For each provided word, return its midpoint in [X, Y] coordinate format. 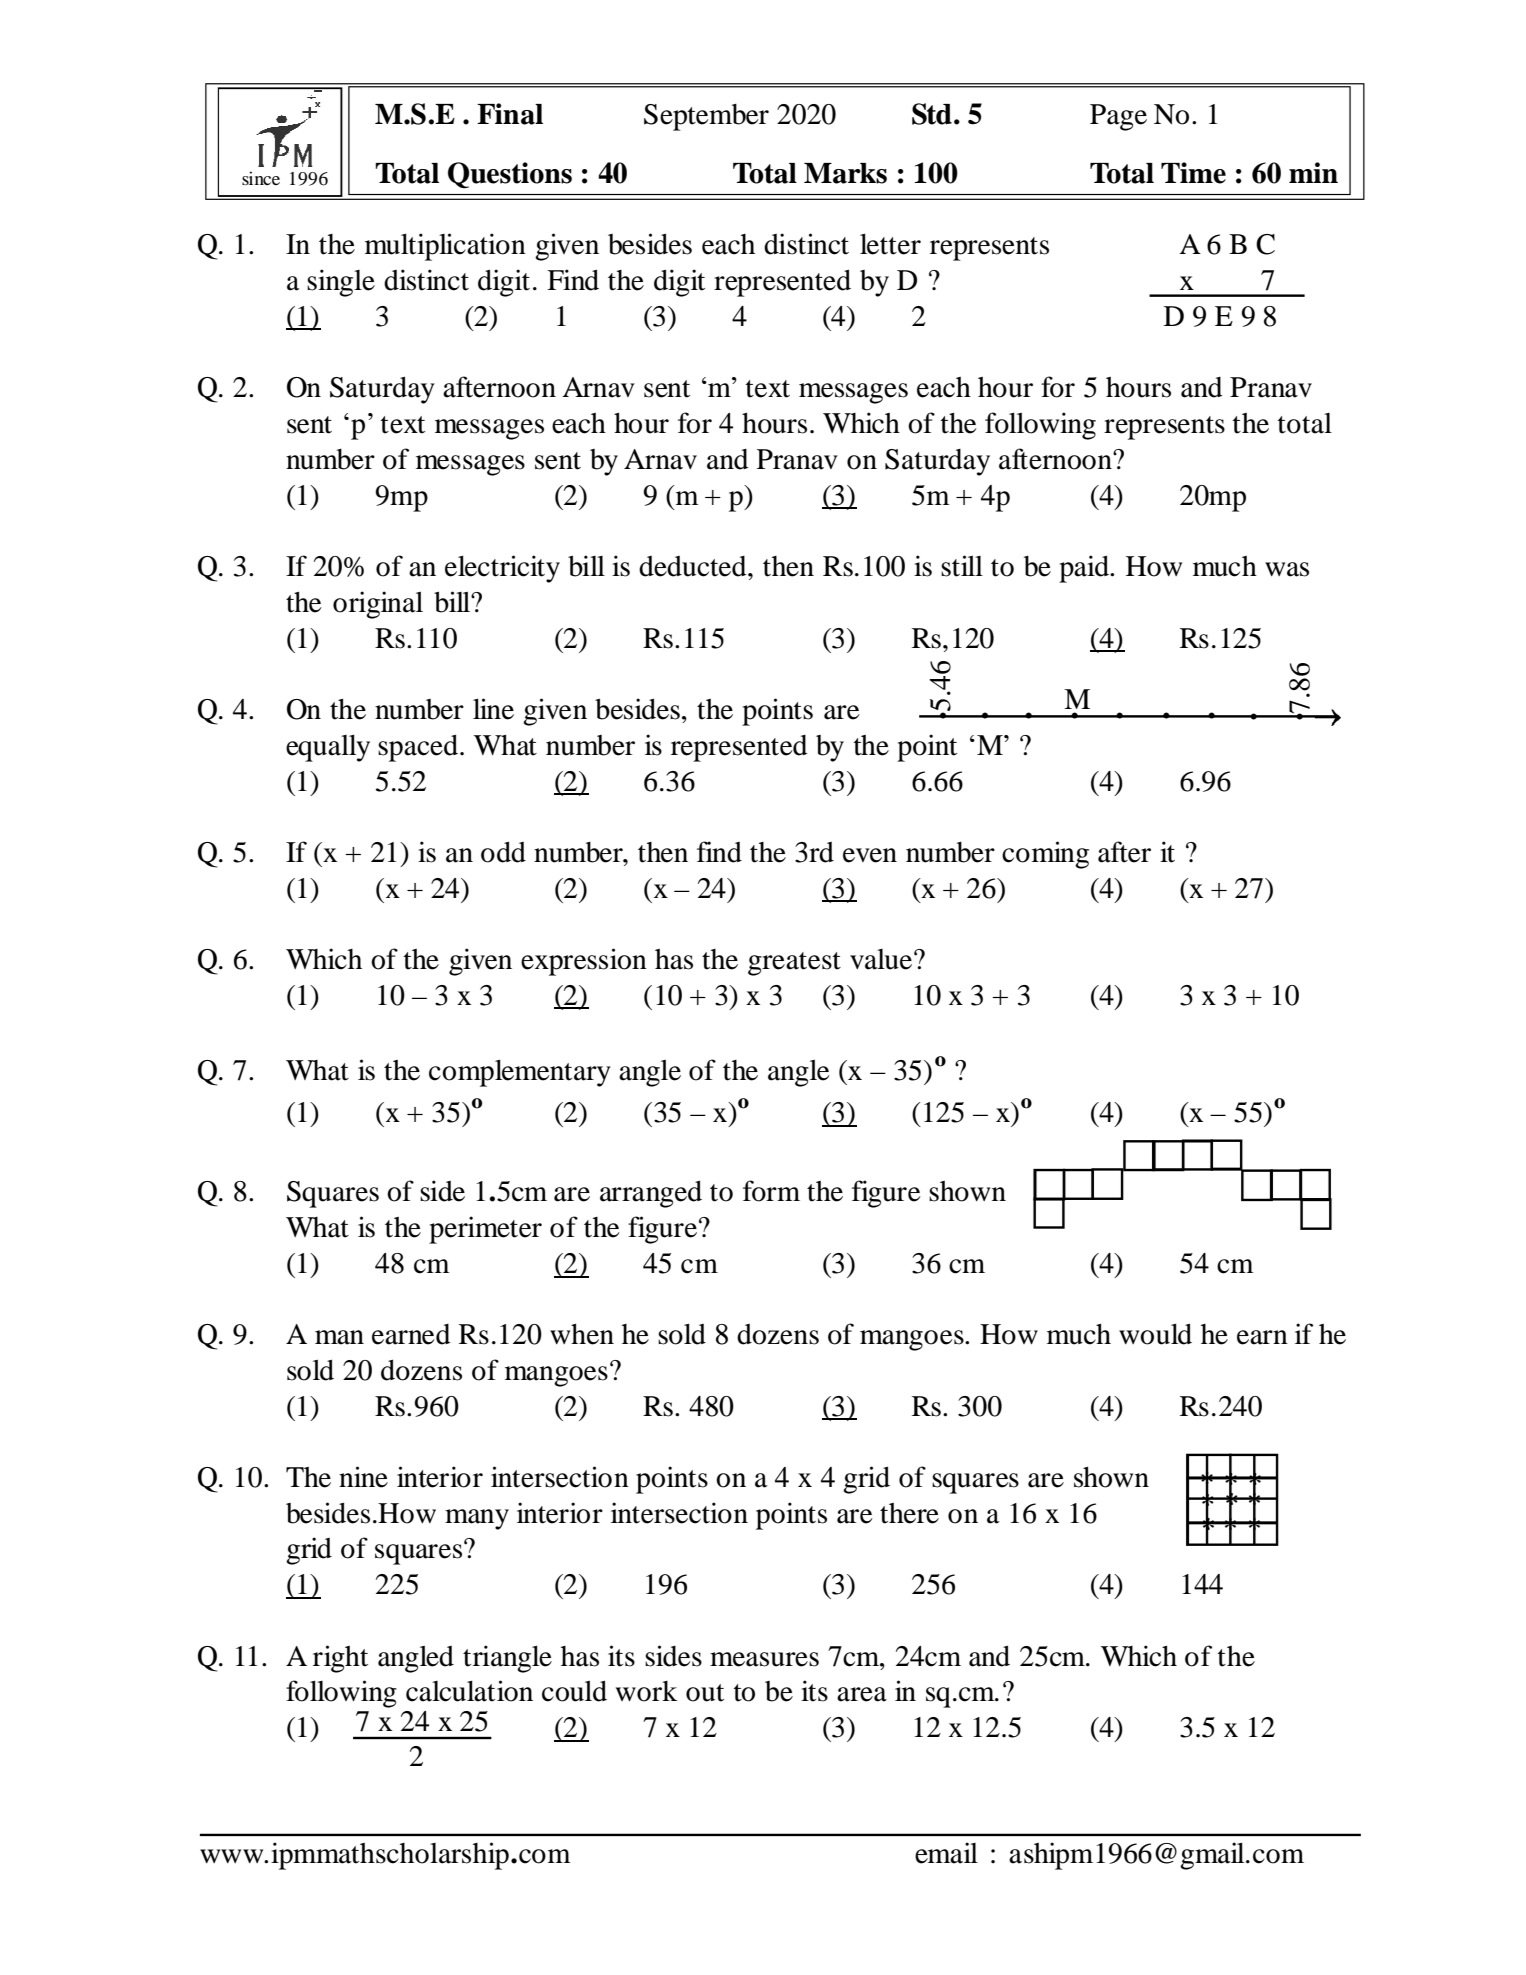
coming [1045, 855]
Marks [845, 173]
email [946, 1853]
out [705, 1693]
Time [1193, 173]
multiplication [445, 247]
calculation [469, 1691]
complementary [520, 1073]
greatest [794, 964]
